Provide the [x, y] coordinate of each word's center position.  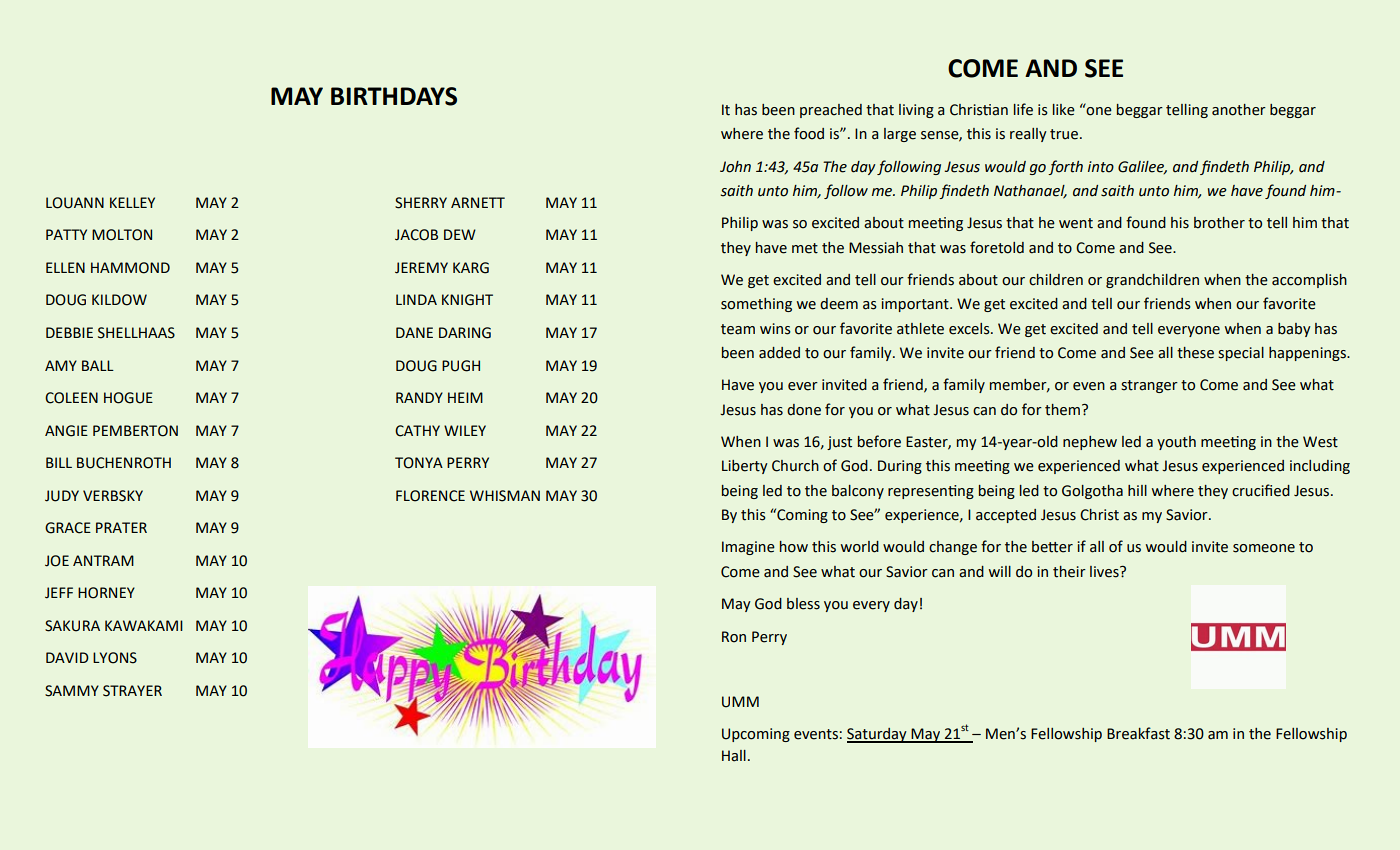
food [809, 133]
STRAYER [132, 691]
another [1239, 110]
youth [1176, 443]
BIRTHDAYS [394, 96]
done [804, 410]
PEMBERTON [135, 431]
